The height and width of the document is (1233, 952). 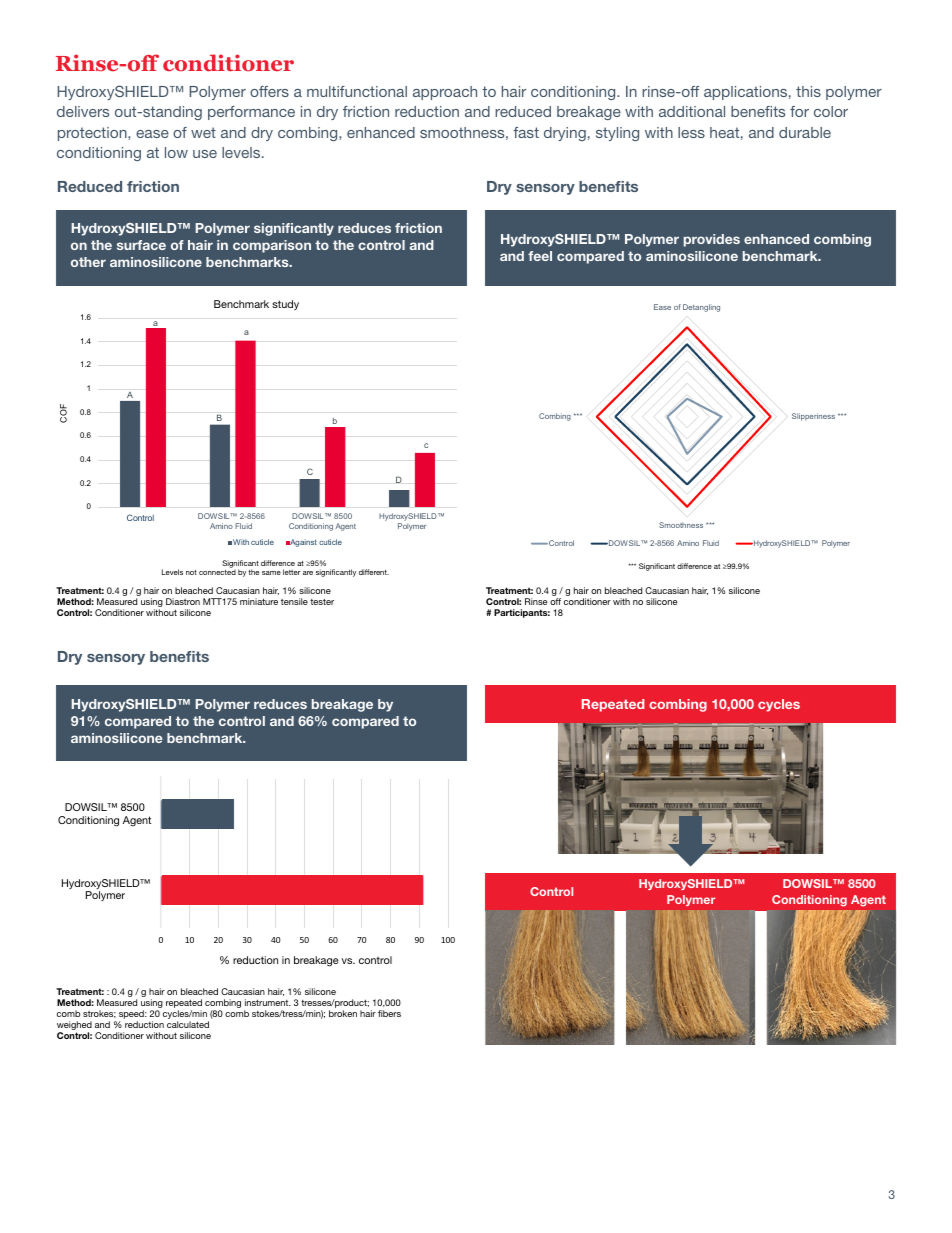 What do you see at coordinates (701, 308) in the document?
I see `Detangling` at bounding box center [701, 308].
